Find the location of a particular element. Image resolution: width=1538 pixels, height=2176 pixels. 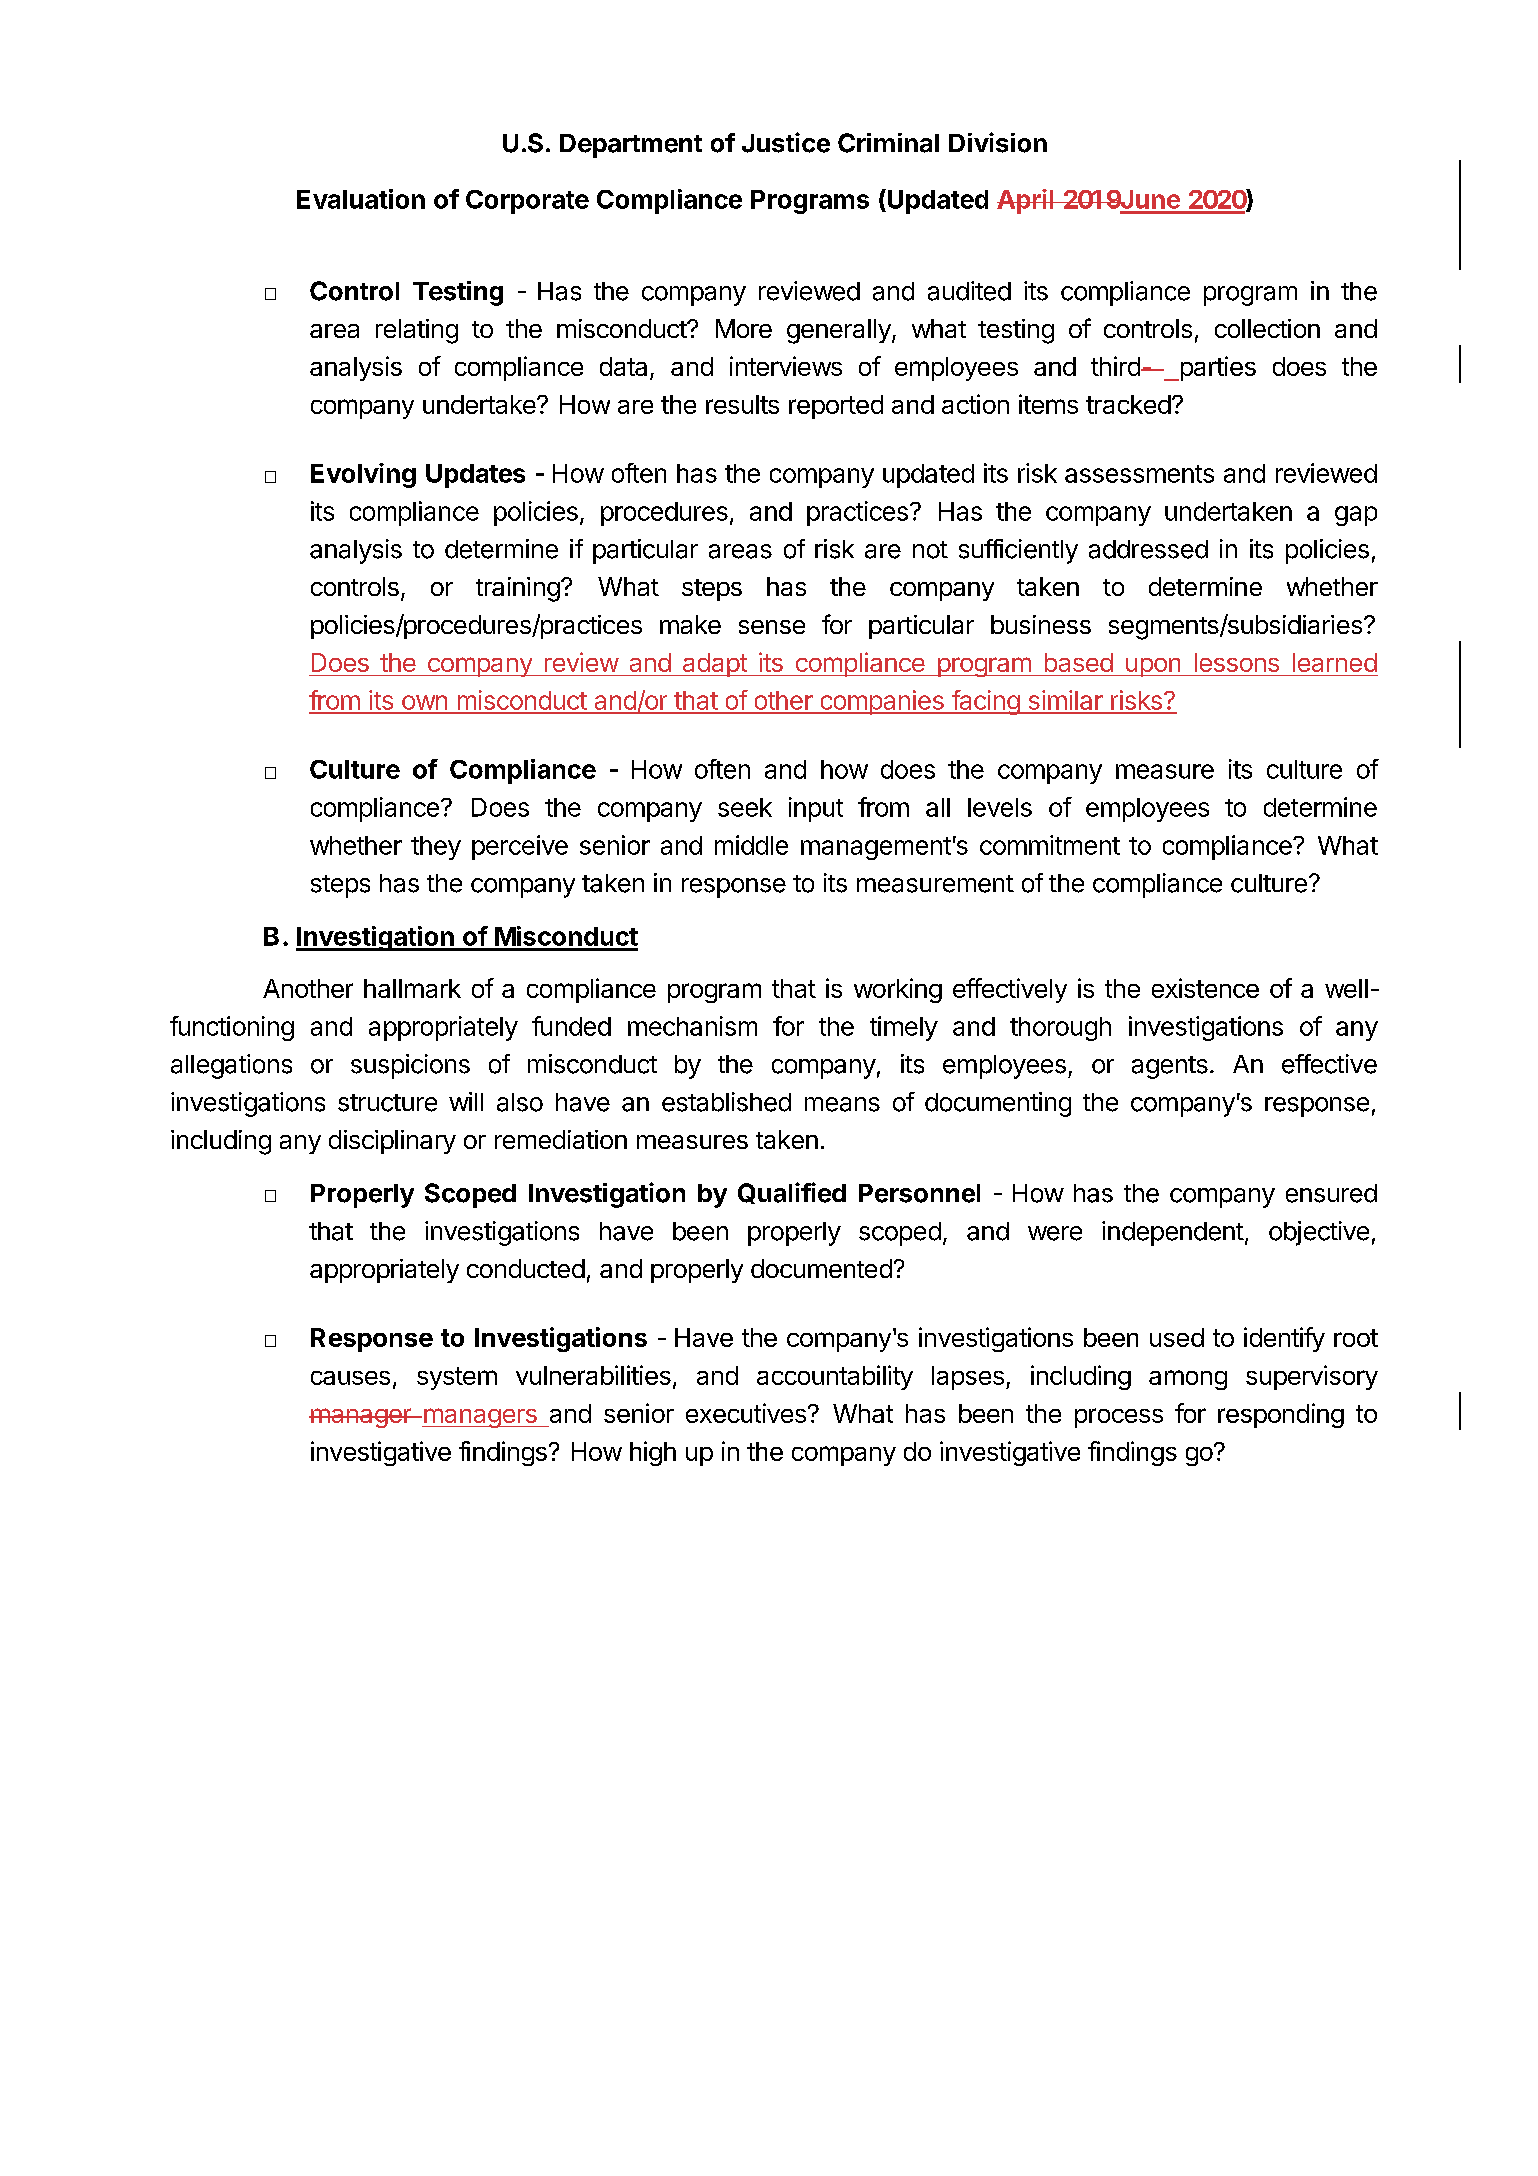

addressed is located at coordinates (1148, 549).
